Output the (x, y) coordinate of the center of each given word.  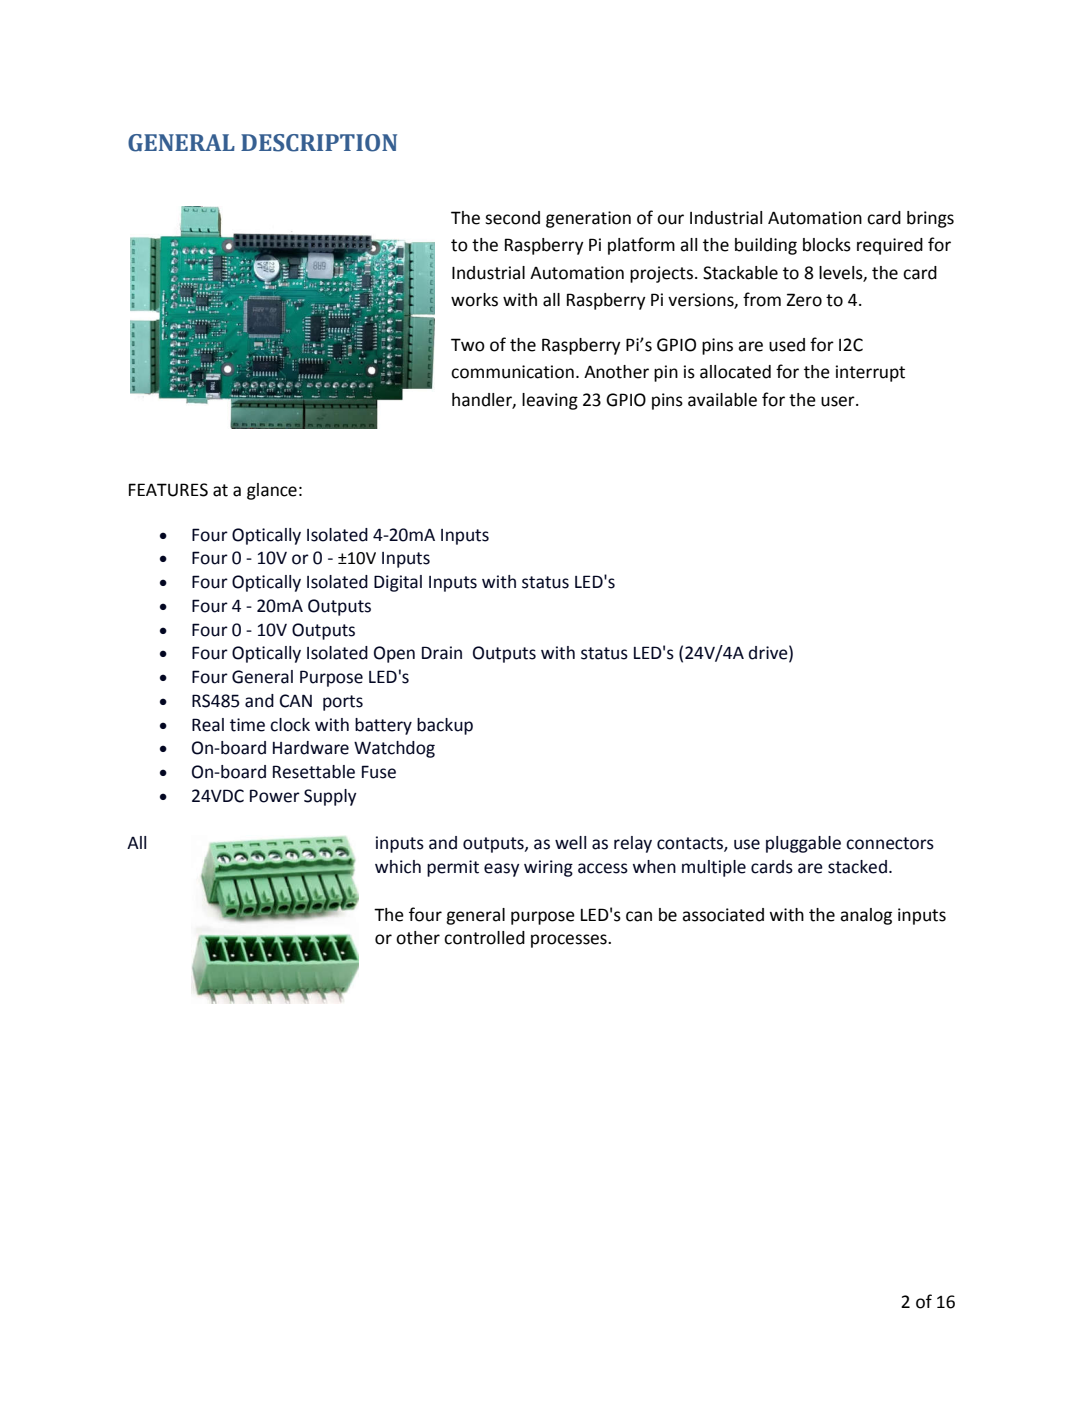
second (512, 218)
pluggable (803, 844)
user (839, 401)
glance (272, 491)
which (398, 867)
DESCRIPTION (319, 143)
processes (570, 941)
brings (930, 219)
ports (343, 703)
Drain (442, 653)
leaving (550, 401)
